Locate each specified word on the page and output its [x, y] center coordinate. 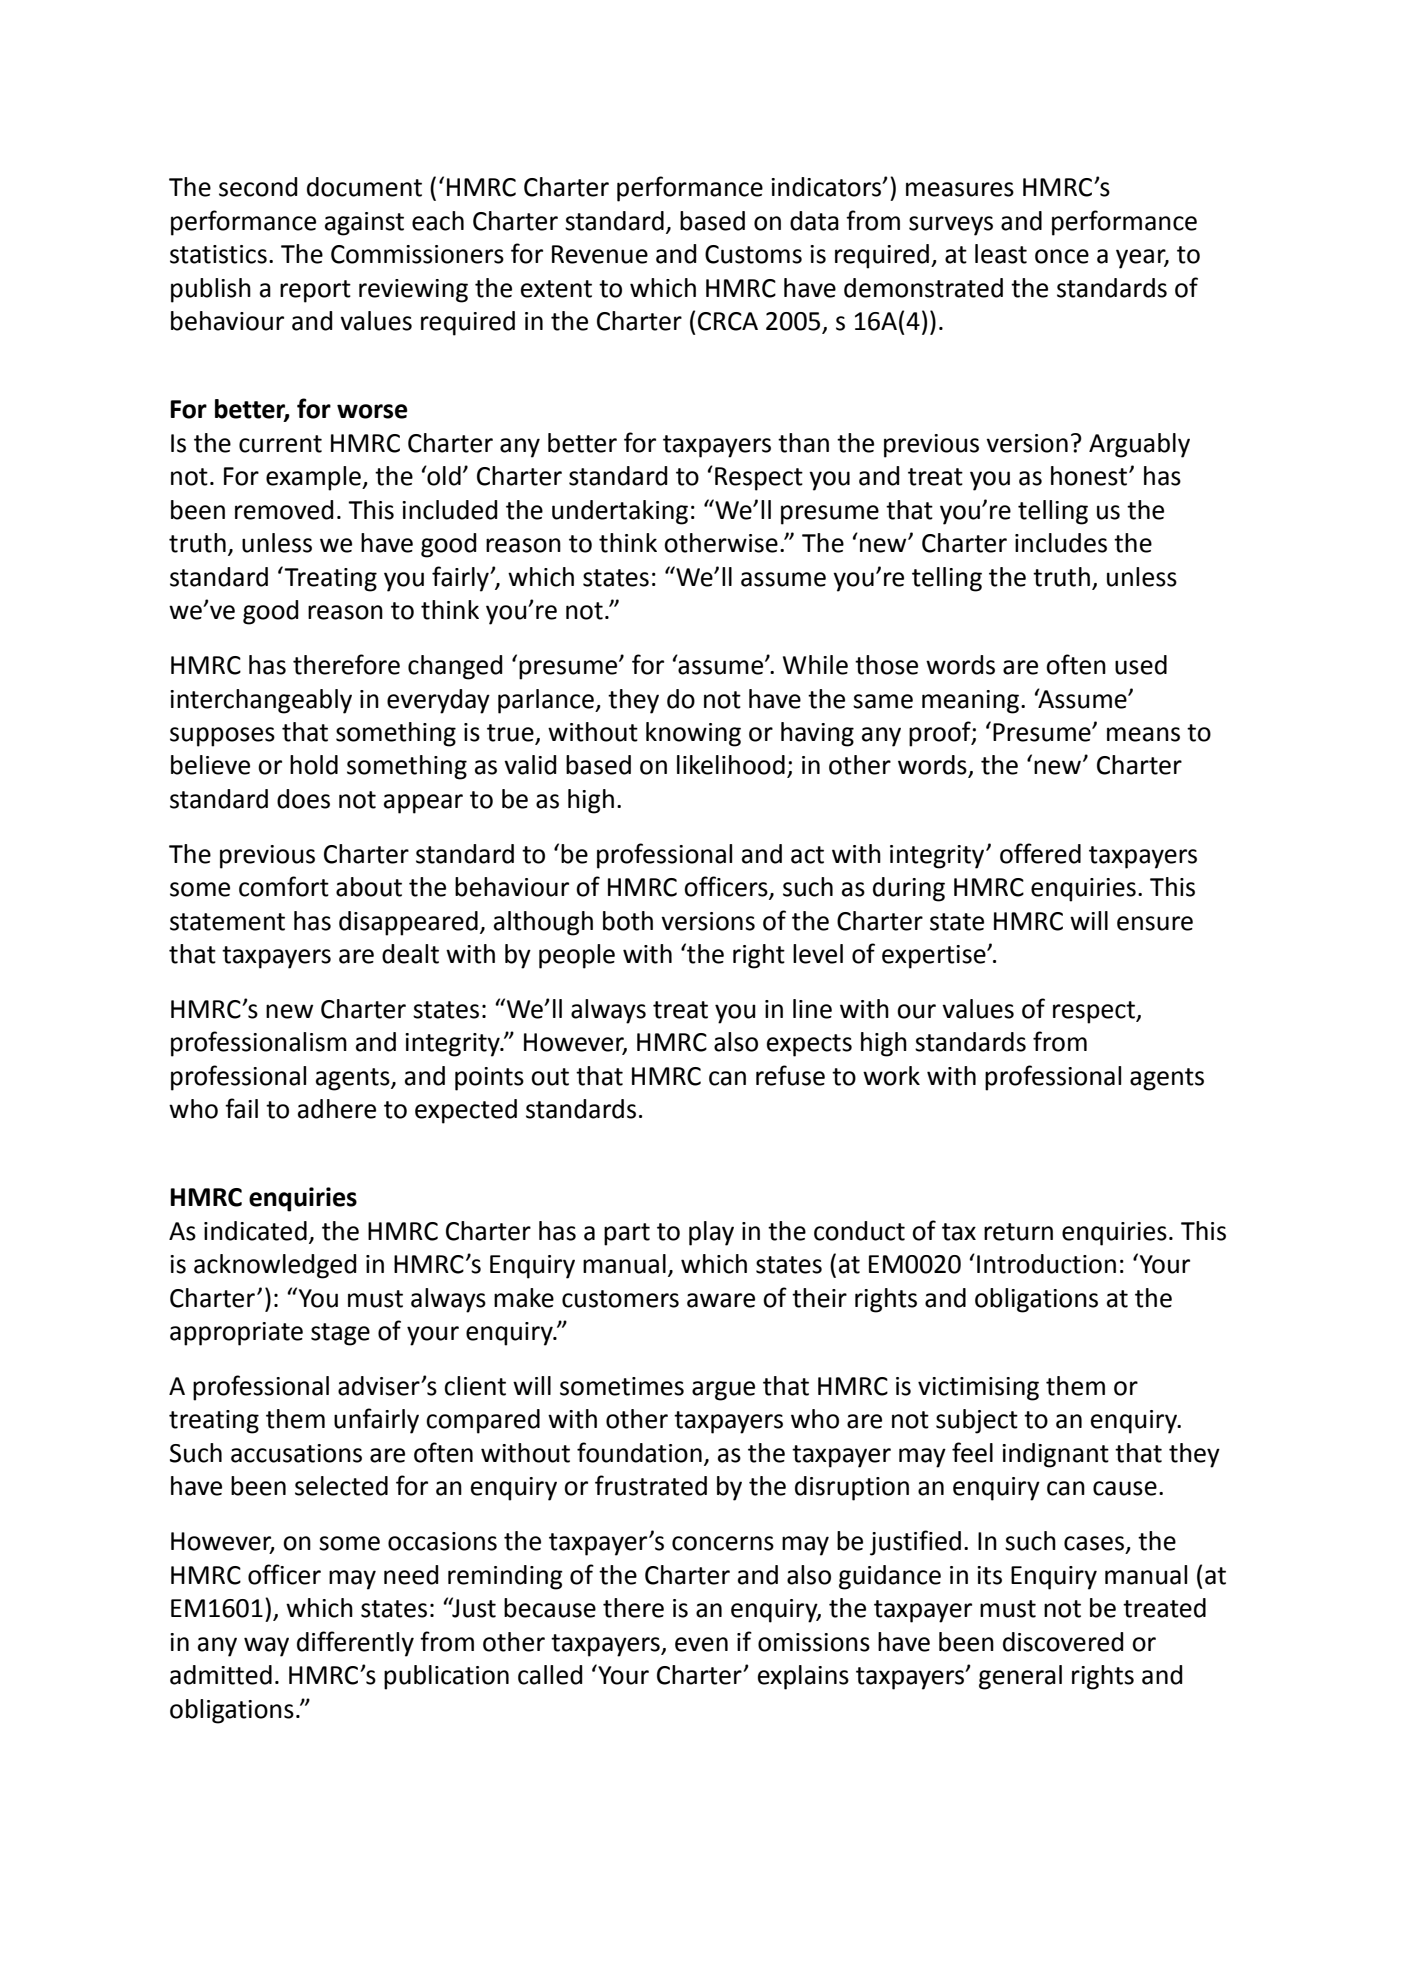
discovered [1063, 1642]
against [364, 224]
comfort [284, 886]
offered [1040, 853]
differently [355, 1644]
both [628, 921]
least [1001, 254]
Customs [753, 254]
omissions [814, 1642]
